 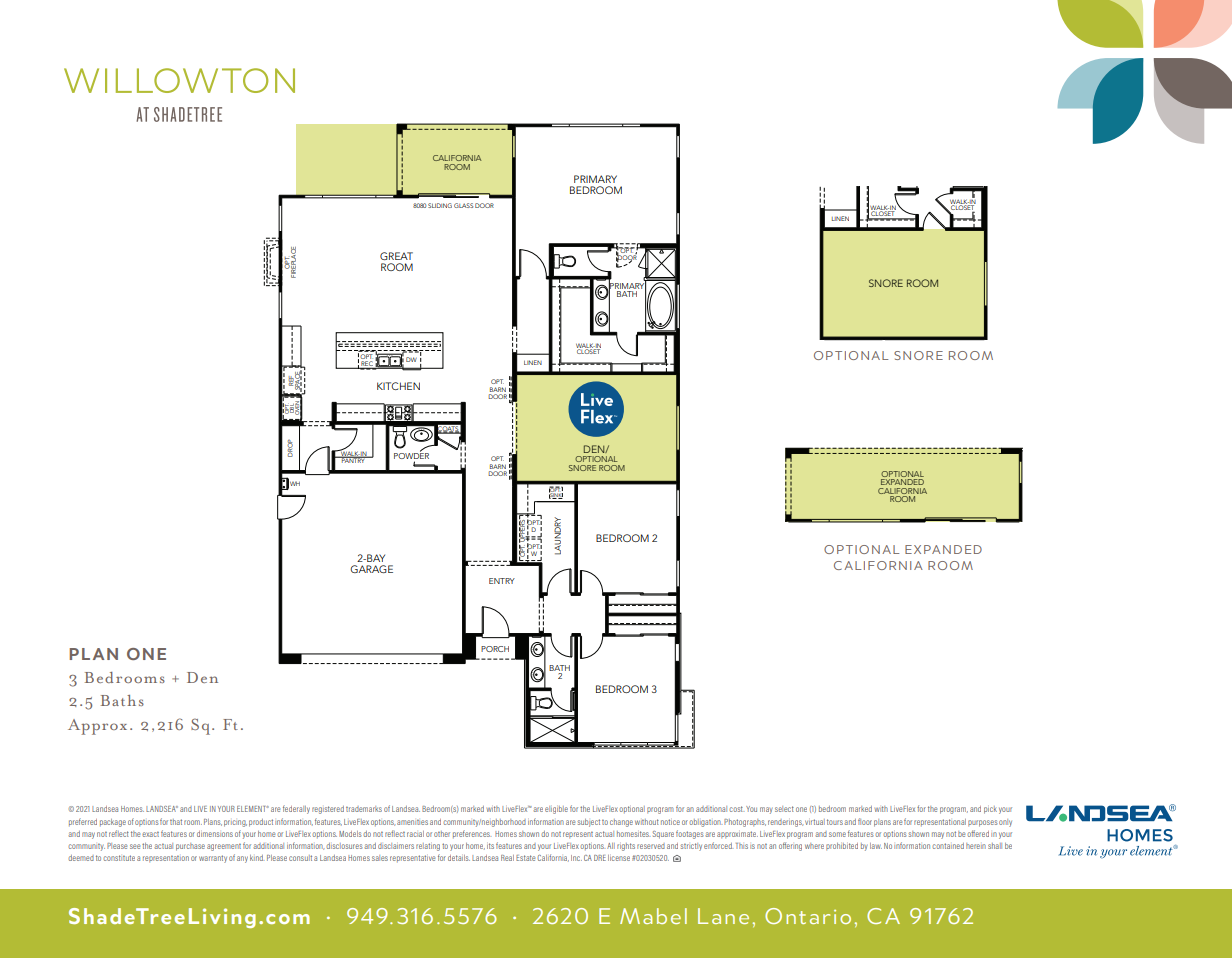 I want to click on Estate, so click(x=525, y=858).
